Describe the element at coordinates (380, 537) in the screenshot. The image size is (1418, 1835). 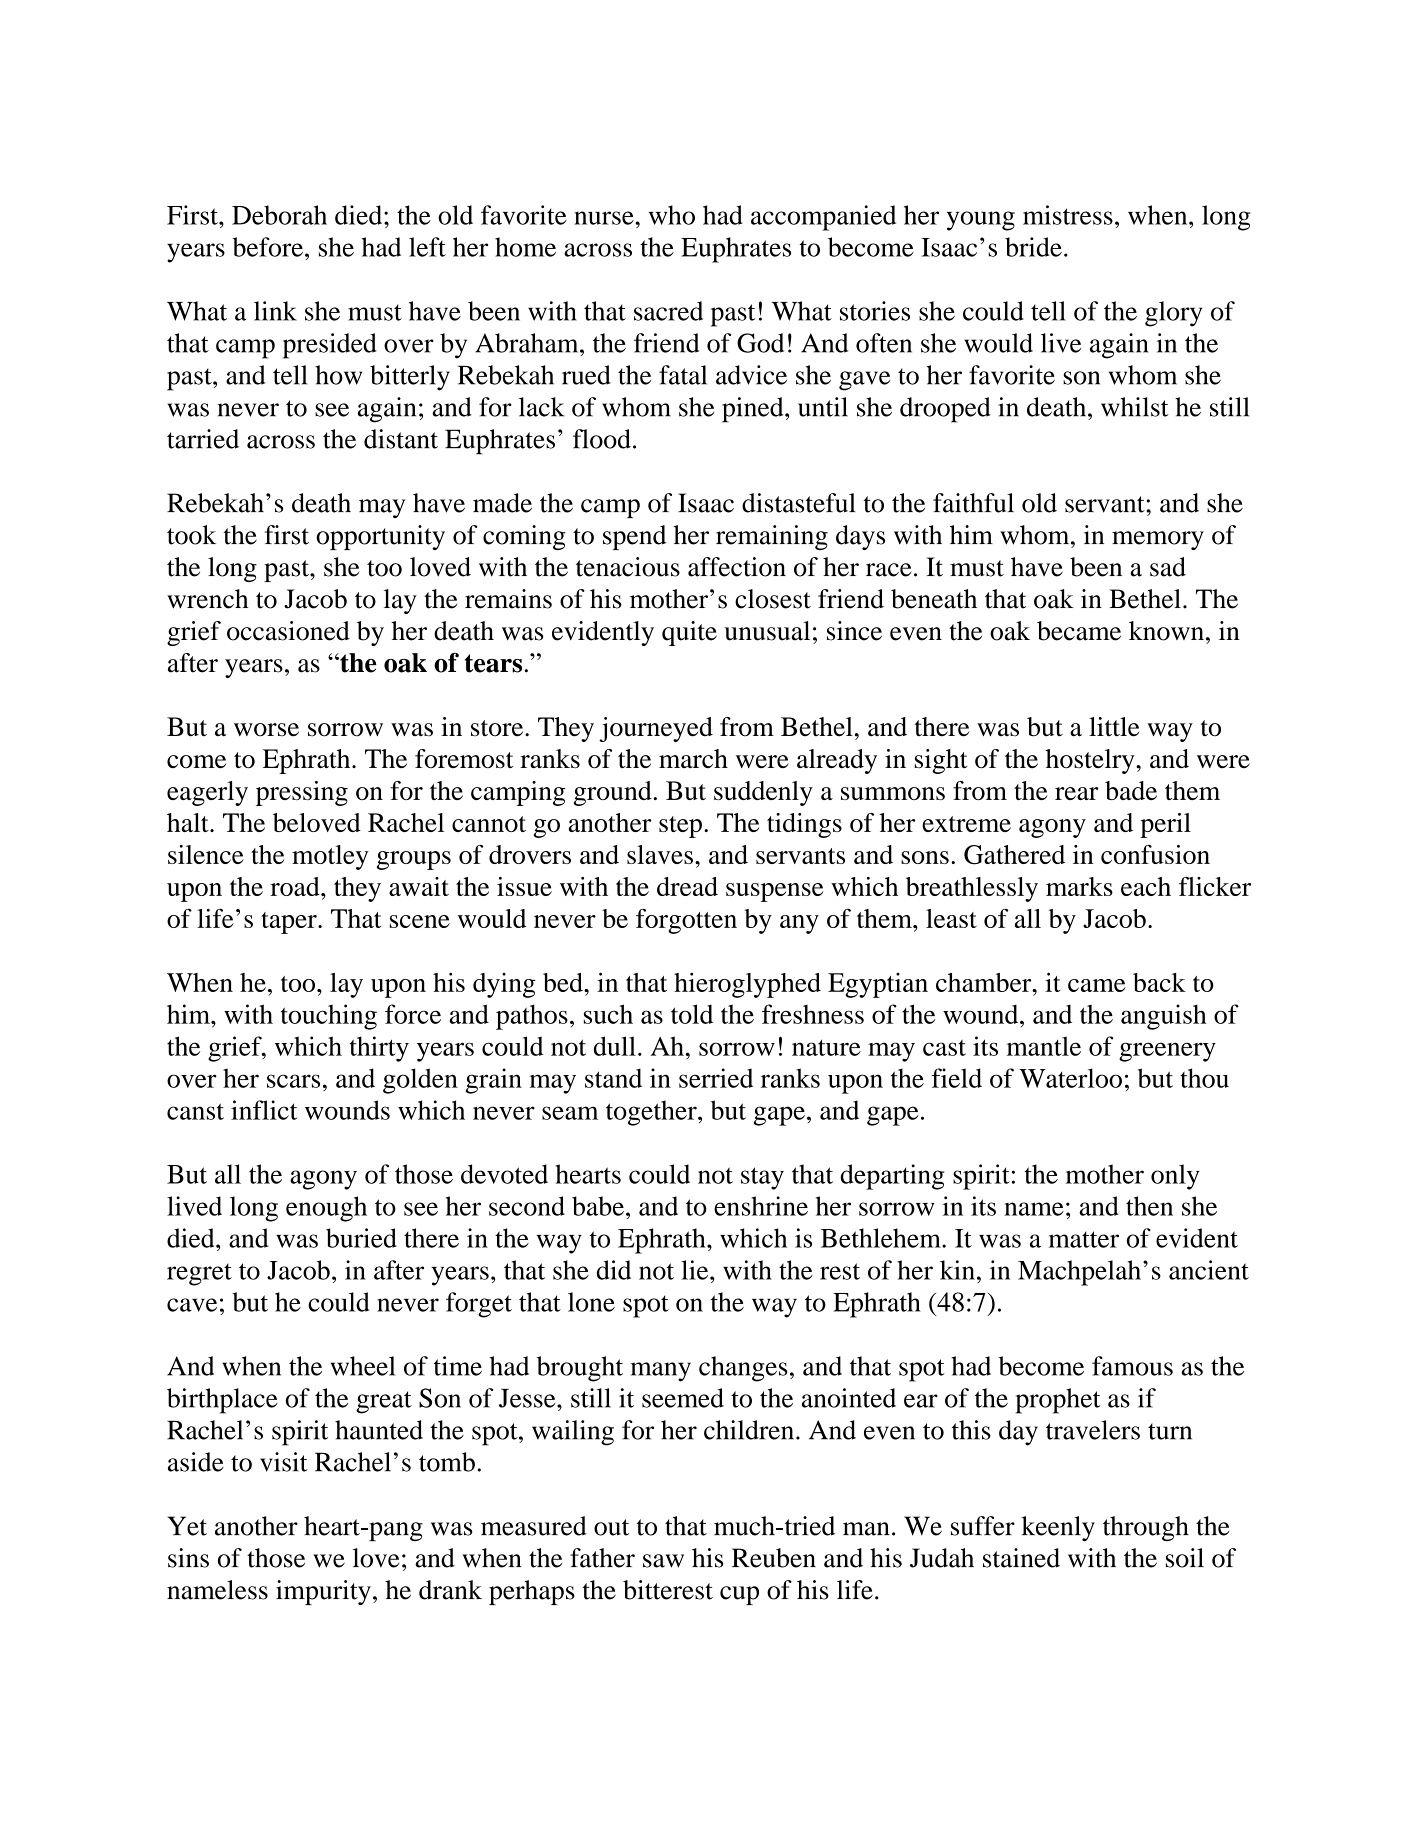
I see `opportunity` at that location.
